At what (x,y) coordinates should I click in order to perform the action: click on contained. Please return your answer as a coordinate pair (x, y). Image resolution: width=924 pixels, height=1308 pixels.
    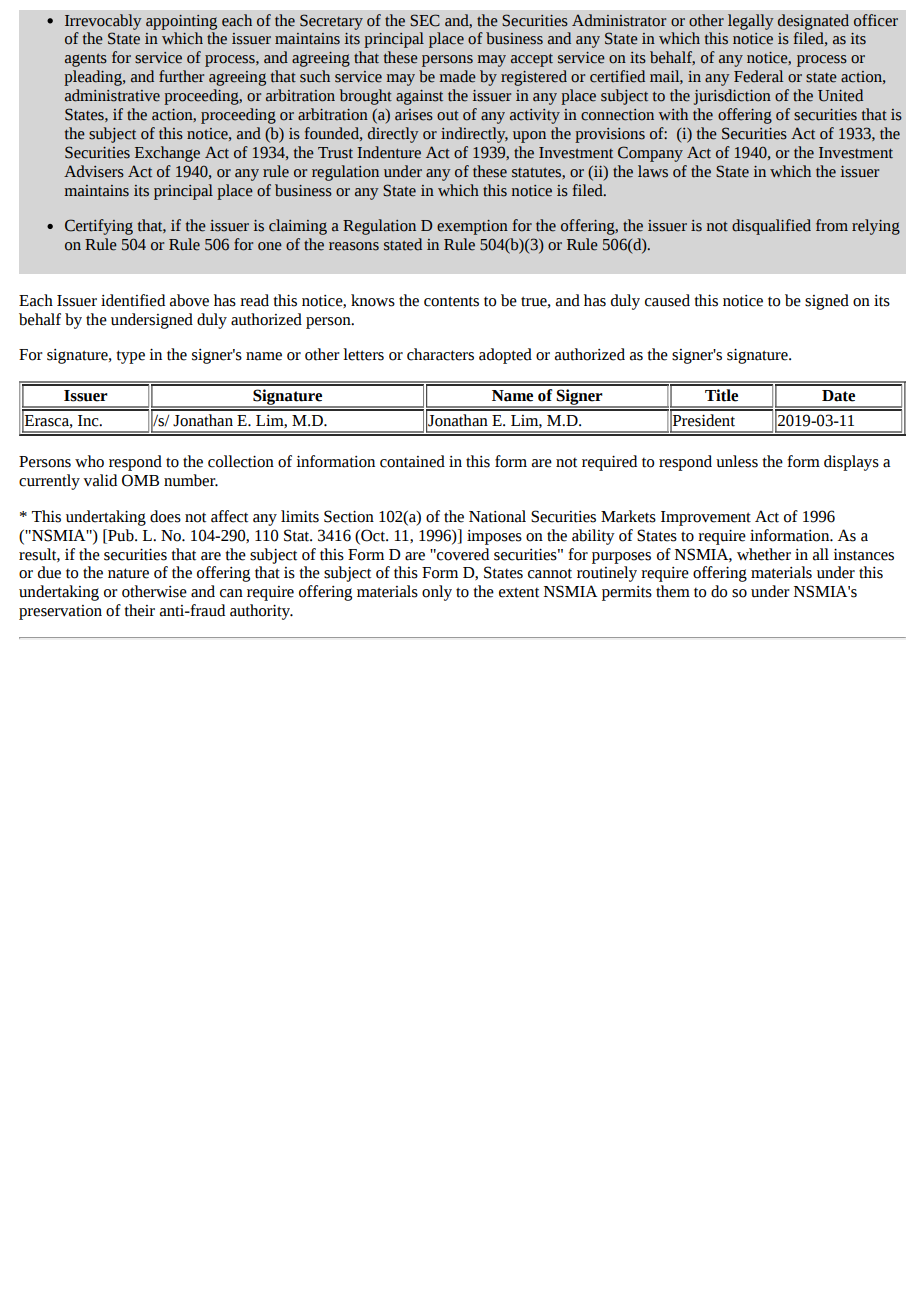
    Looking at the image, I should click on (412, 461).
